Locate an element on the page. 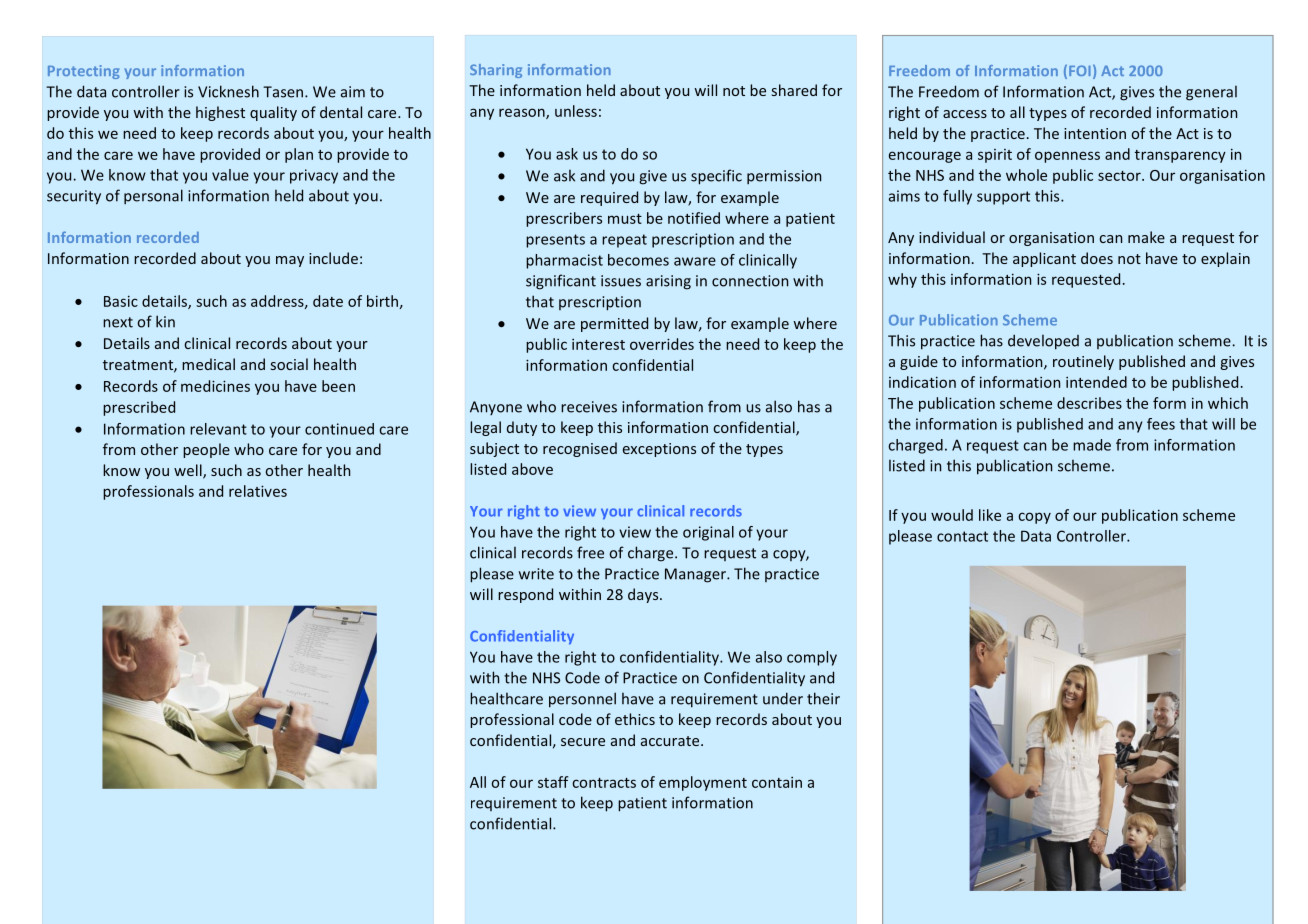 The image size is (1308, 924). relatives is located at coordinates (258, 491).
